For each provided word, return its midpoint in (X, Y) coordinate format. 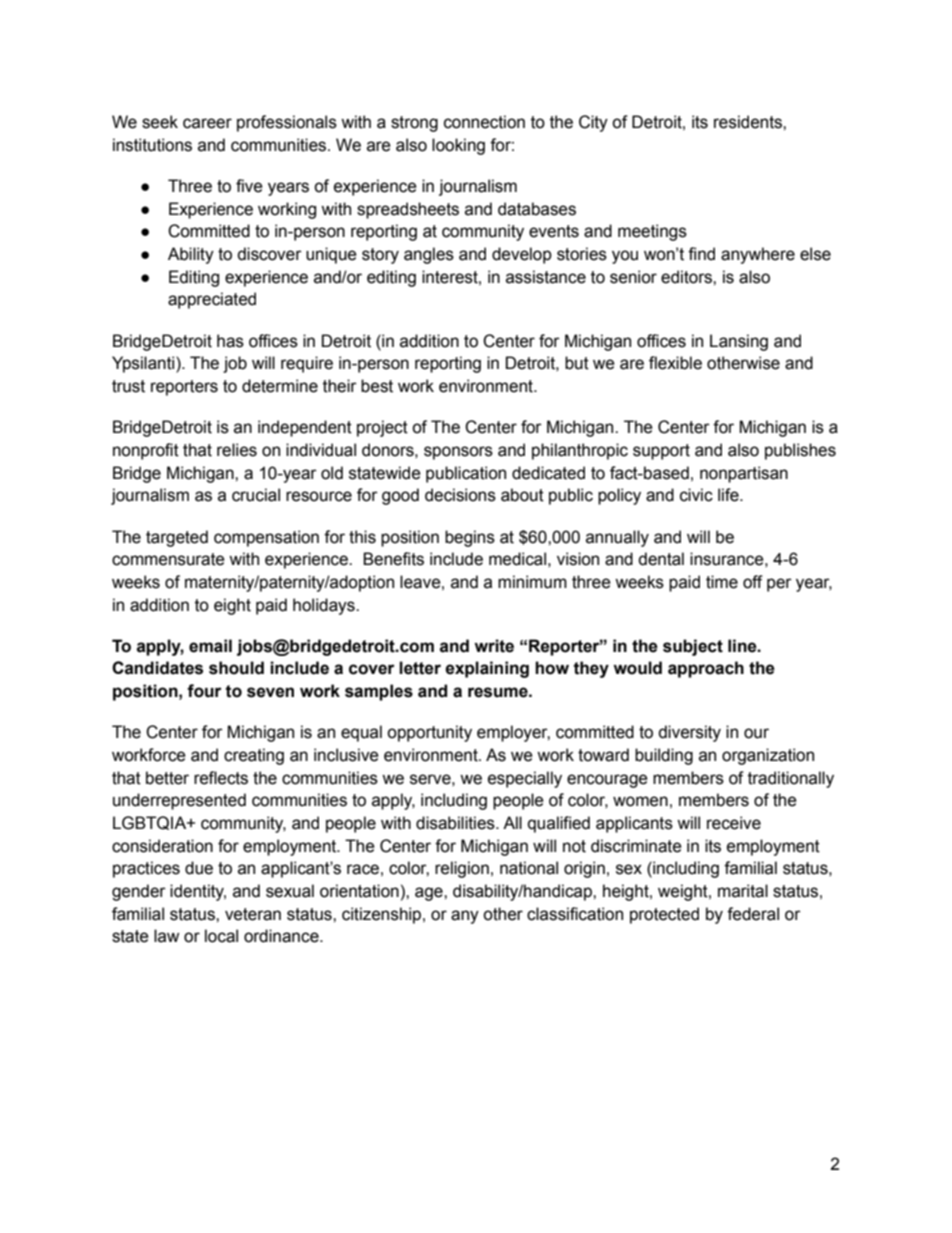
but (577, 363)
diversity (689, 733)
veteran (253, 914)
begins (470, 538)
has (230, 341)
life (729, 495)
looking (458, 146)
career (207, 123)
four (204, 691)
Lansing (739, 342)
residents (749, 122)
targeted (177, 538)
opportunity (429, 733)
